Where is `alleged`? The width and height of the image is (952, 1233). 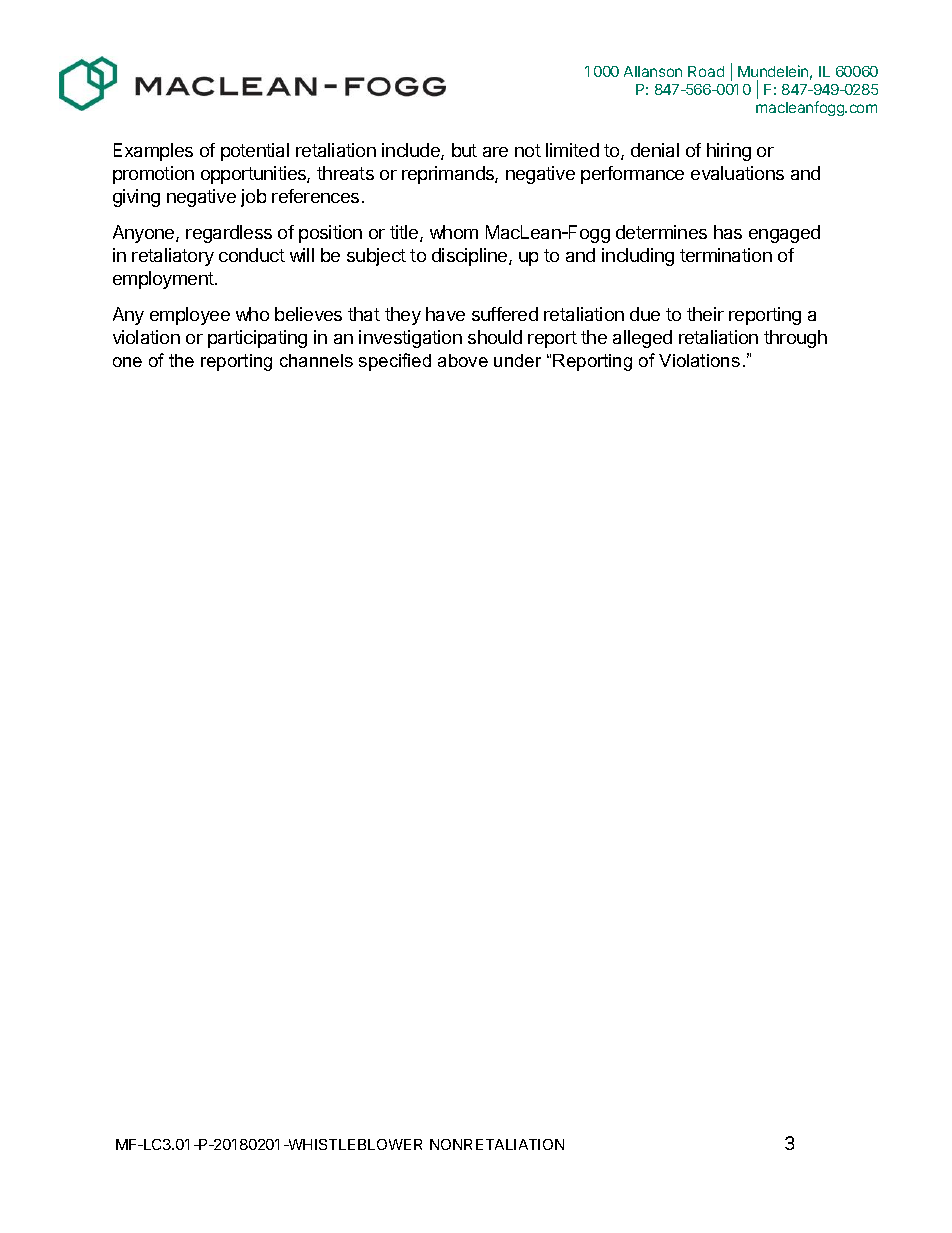 alleged is located at coordinates (642, 339).
